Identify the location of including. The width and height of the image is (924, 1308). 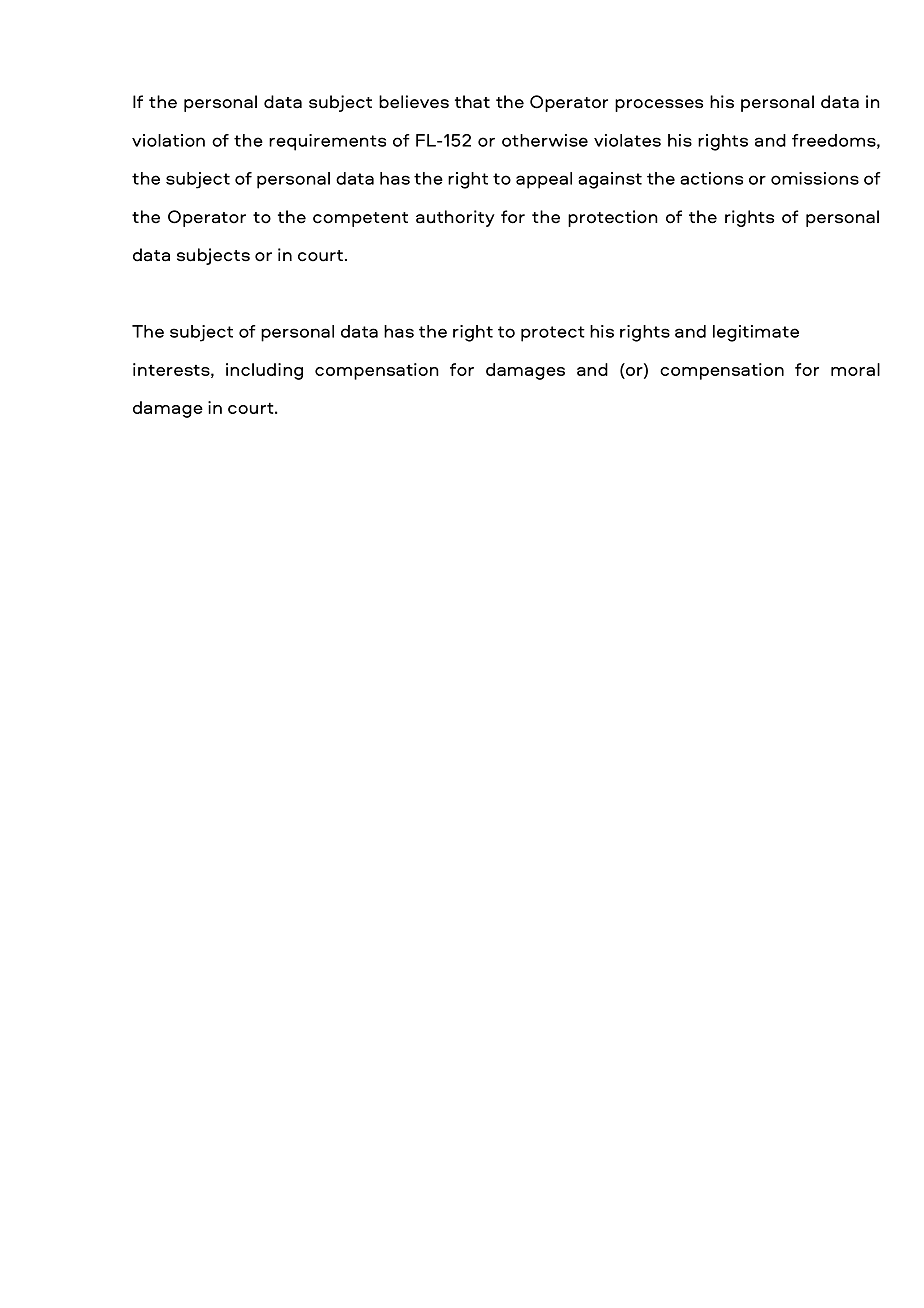
(264, 371).
